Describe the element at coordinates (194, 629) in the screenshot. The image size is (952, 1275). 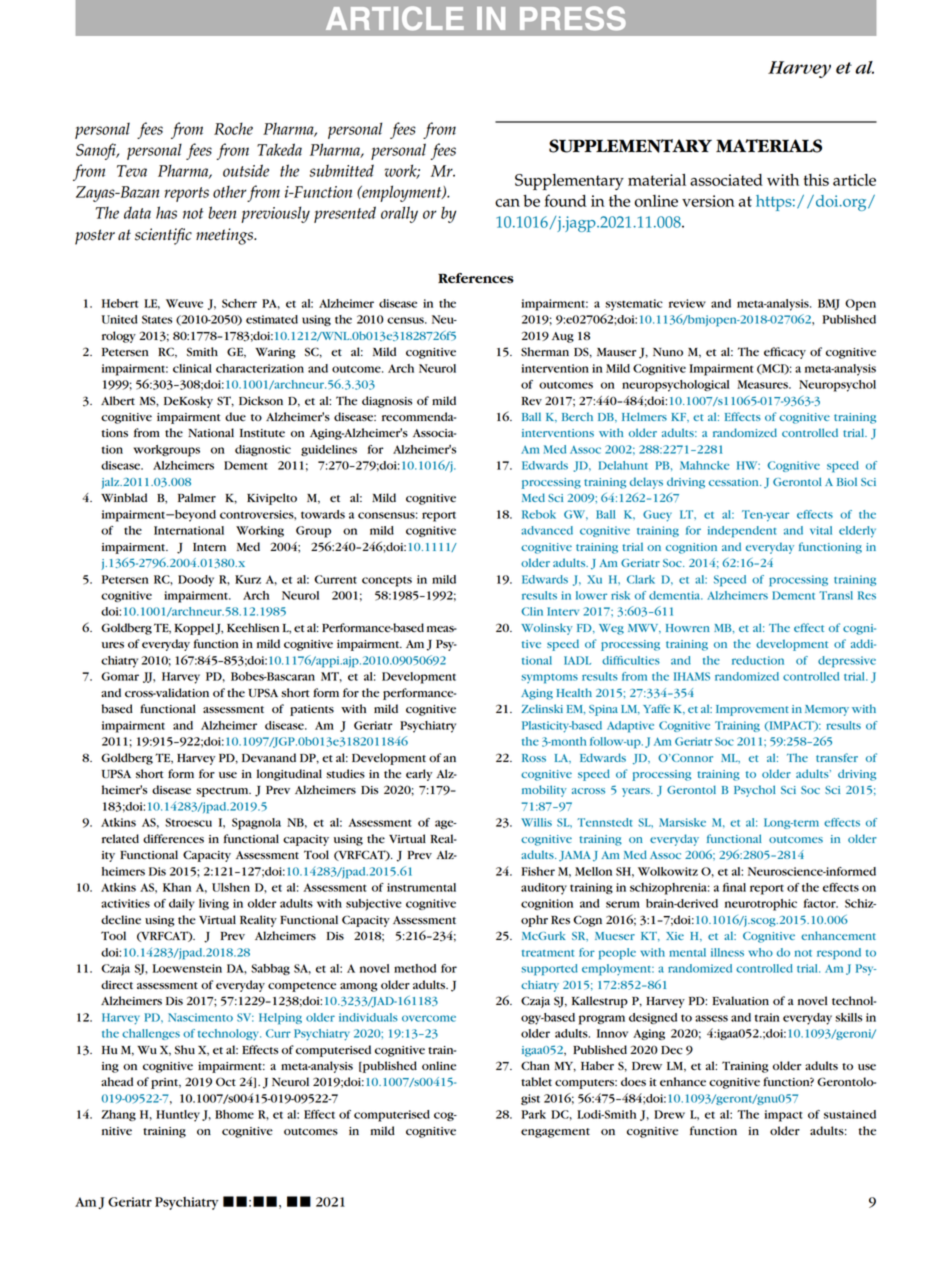
I see `Koppel` at that location.
